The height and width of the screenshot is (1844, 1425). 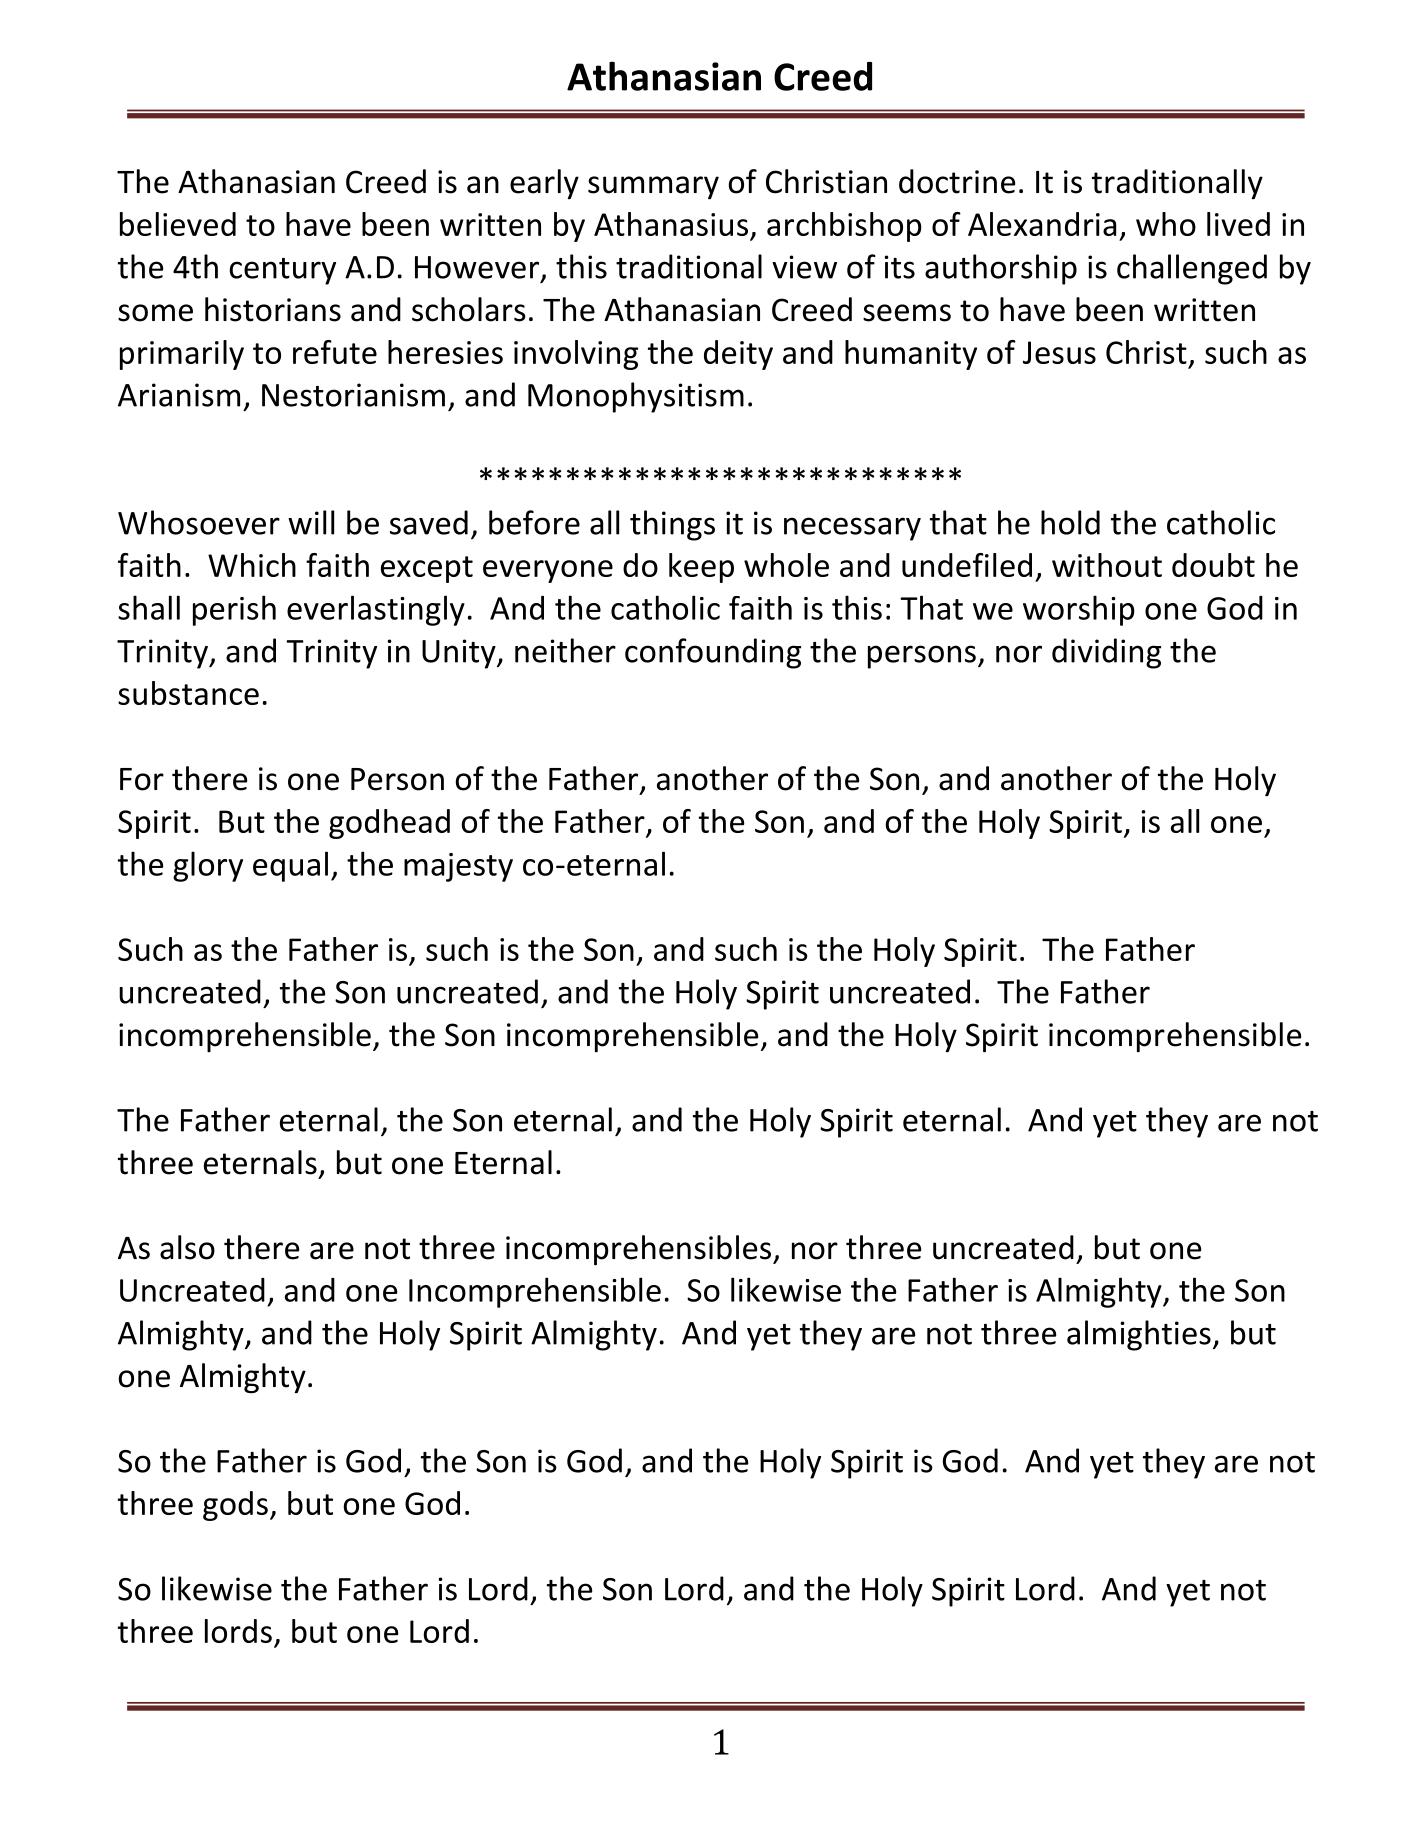 What do you see at coordinates (235, 1506) in the screenshot?
I see `gods` at bounding box center [235, 1506].
